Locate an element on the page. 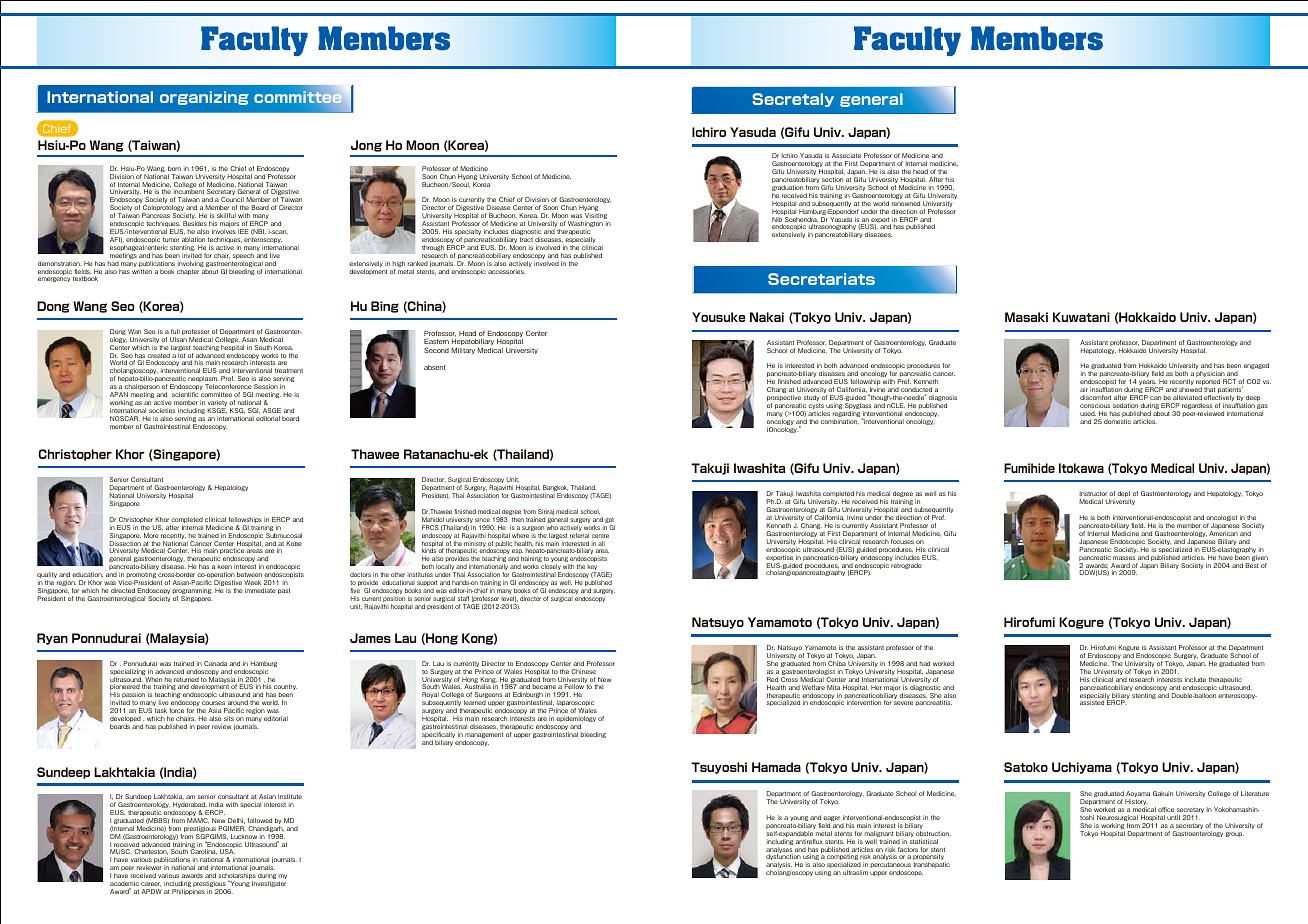  Canada is located at coordinates (215, 663).
